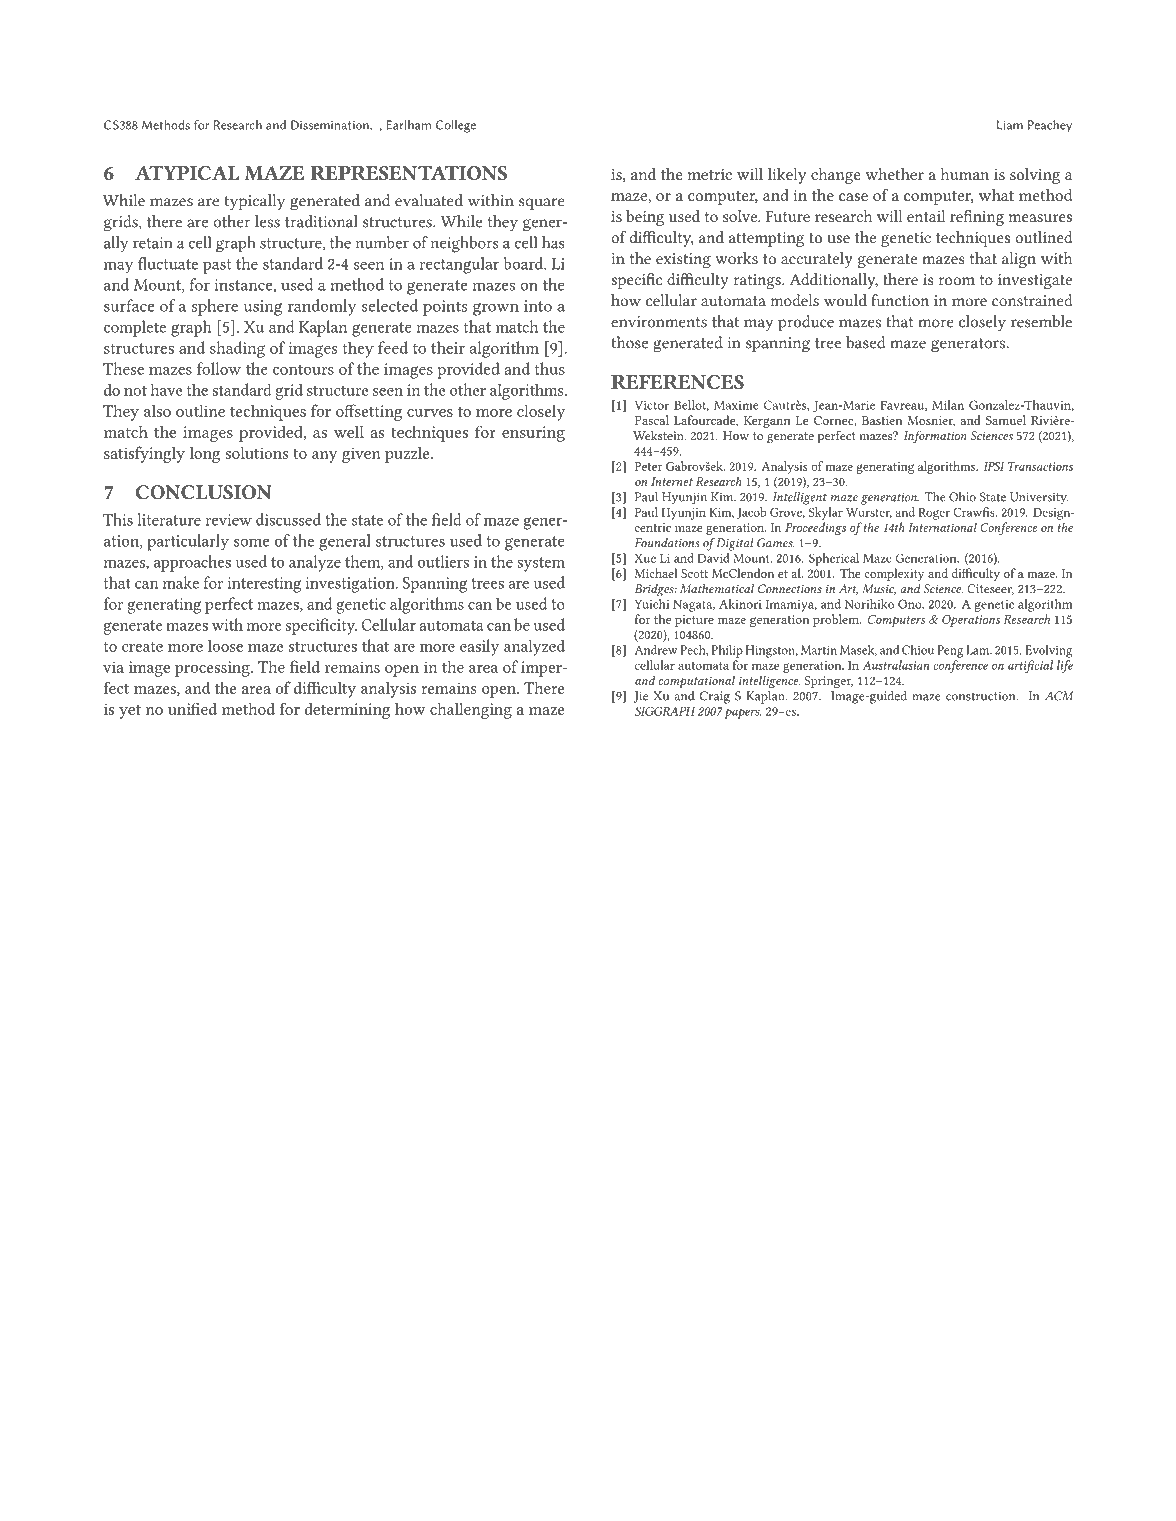 The height and width of the screenshot is (1521, 1176). I want to click on Liam, so click(1010, 125).
